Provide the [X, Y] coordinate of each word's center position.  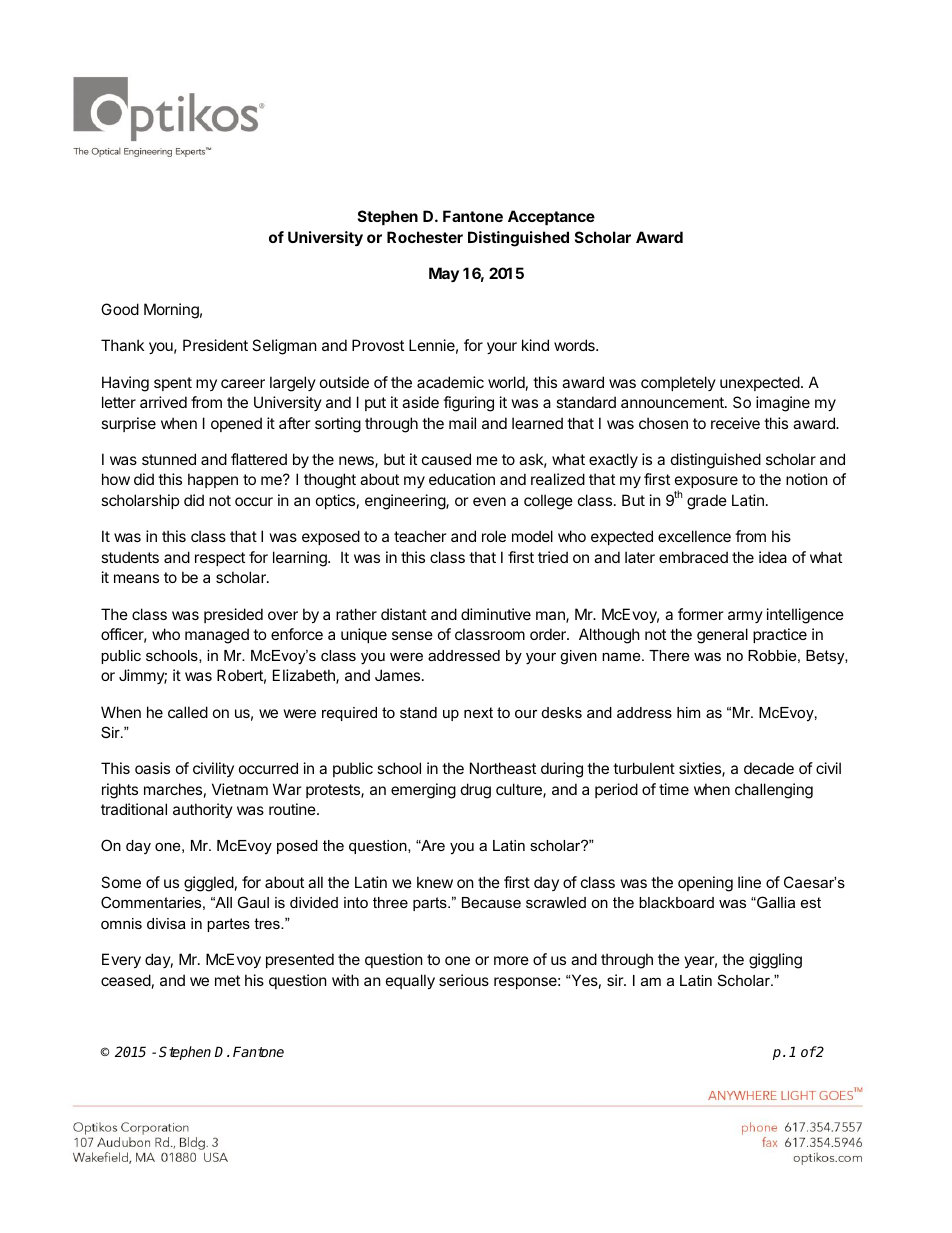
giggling [775, 961]
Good [120, 309]
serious [464, 980]
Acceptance [551, 217]
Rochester [425, 237]
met [227, 980]
